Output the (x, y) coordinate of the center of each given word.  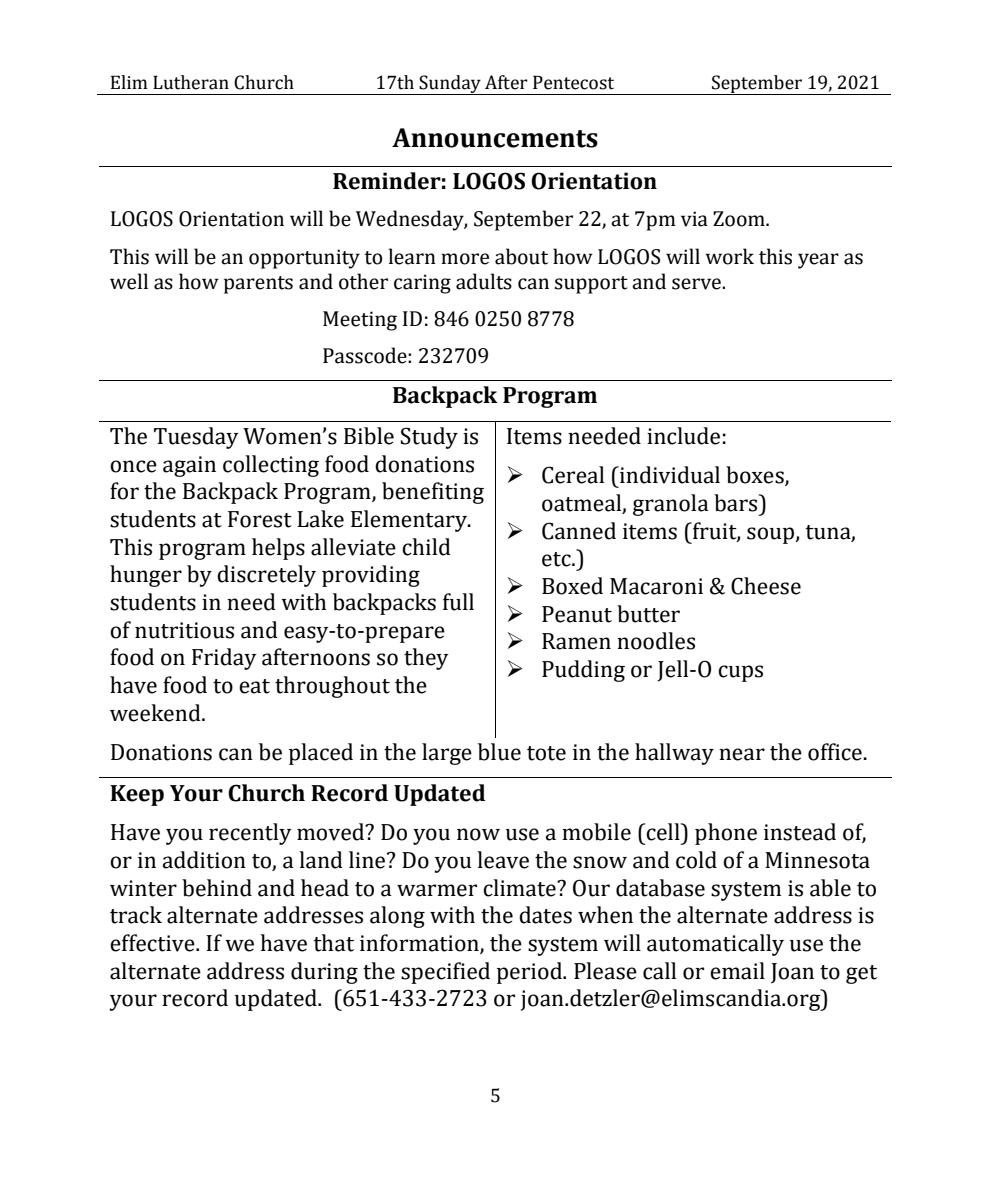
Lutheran (191, 82)
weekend (156, 713)
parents (258, 285)
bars (737, 503)
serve (697, 284)
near (742, 754)
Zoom (740, 219)
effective (153, 943)
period (530, 973)
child (426, 547)
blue (499, 752)
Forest (260, 519)
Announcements (495, 138)
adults (484, 281)
